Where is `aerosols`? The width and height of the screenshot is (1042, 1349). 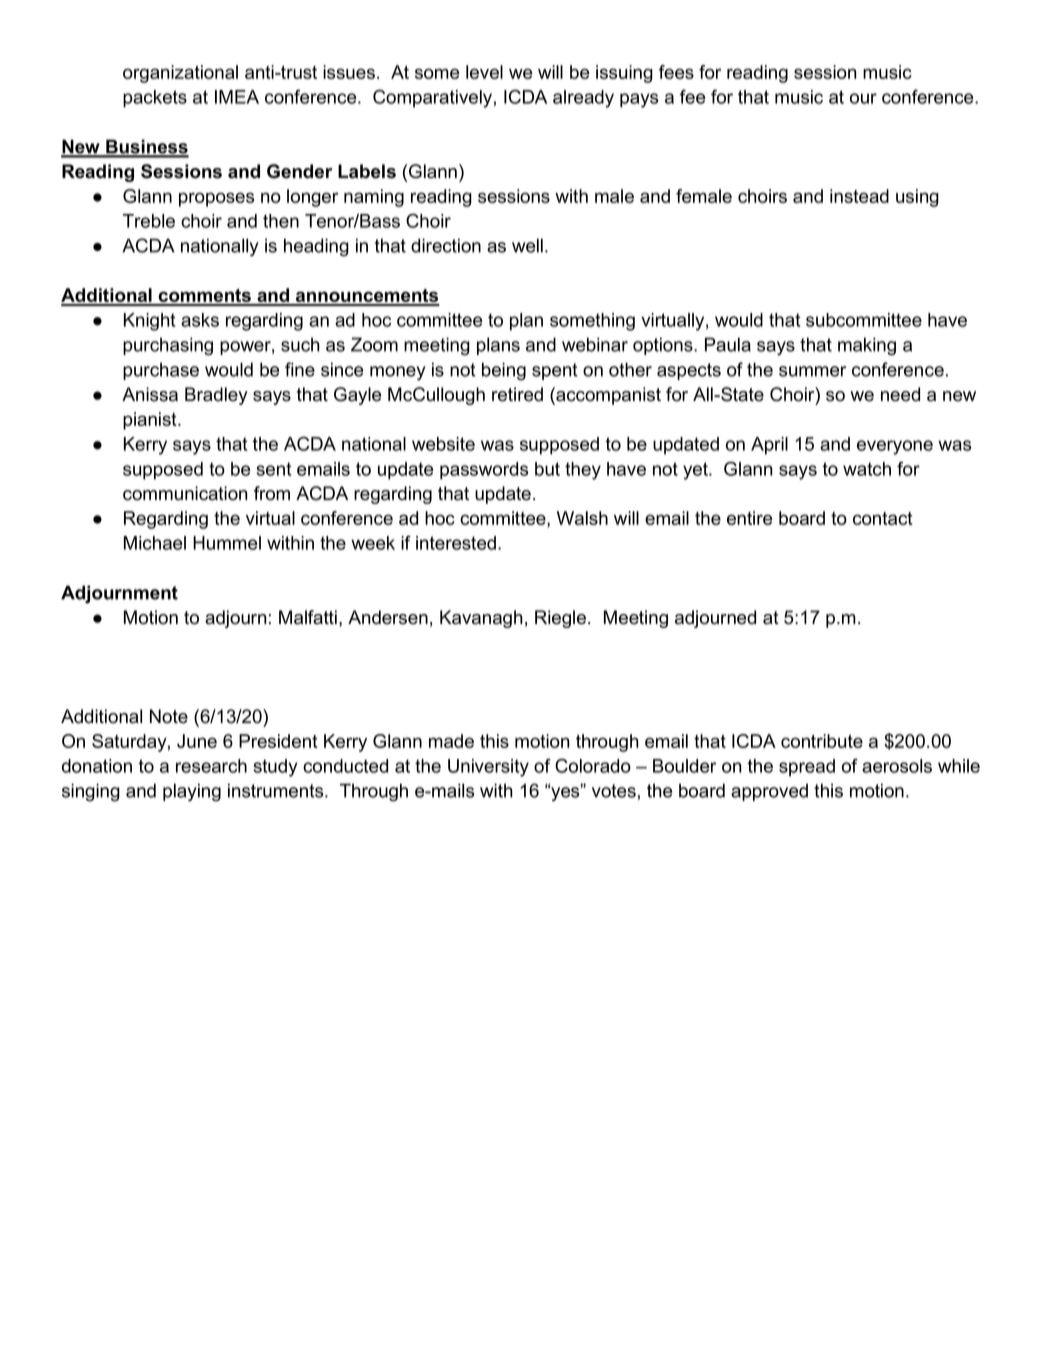
aerosols is located at coordinates (897, 766).
